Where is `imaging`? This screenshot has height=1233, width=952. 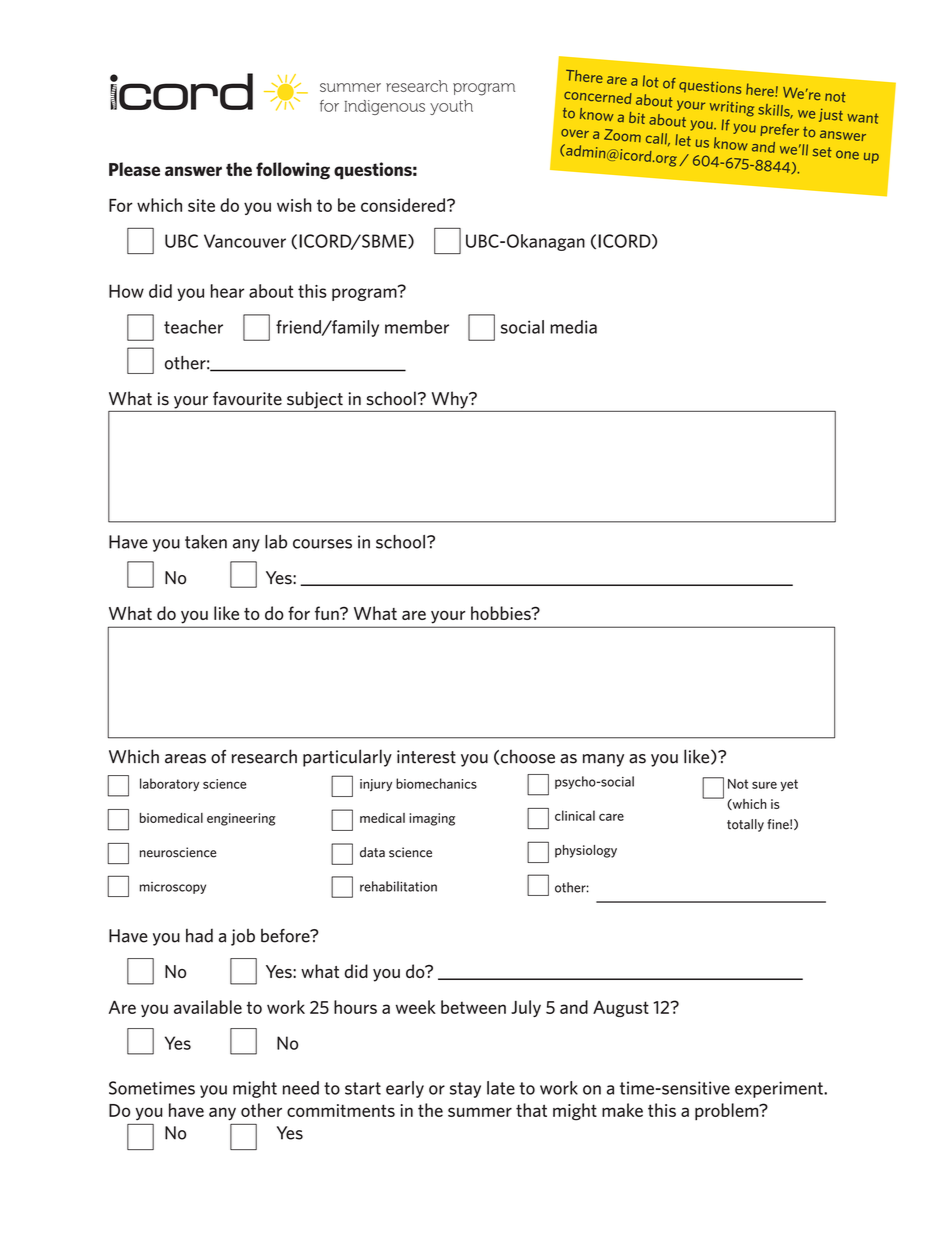
imaging is located at coordinates (432, 819).
